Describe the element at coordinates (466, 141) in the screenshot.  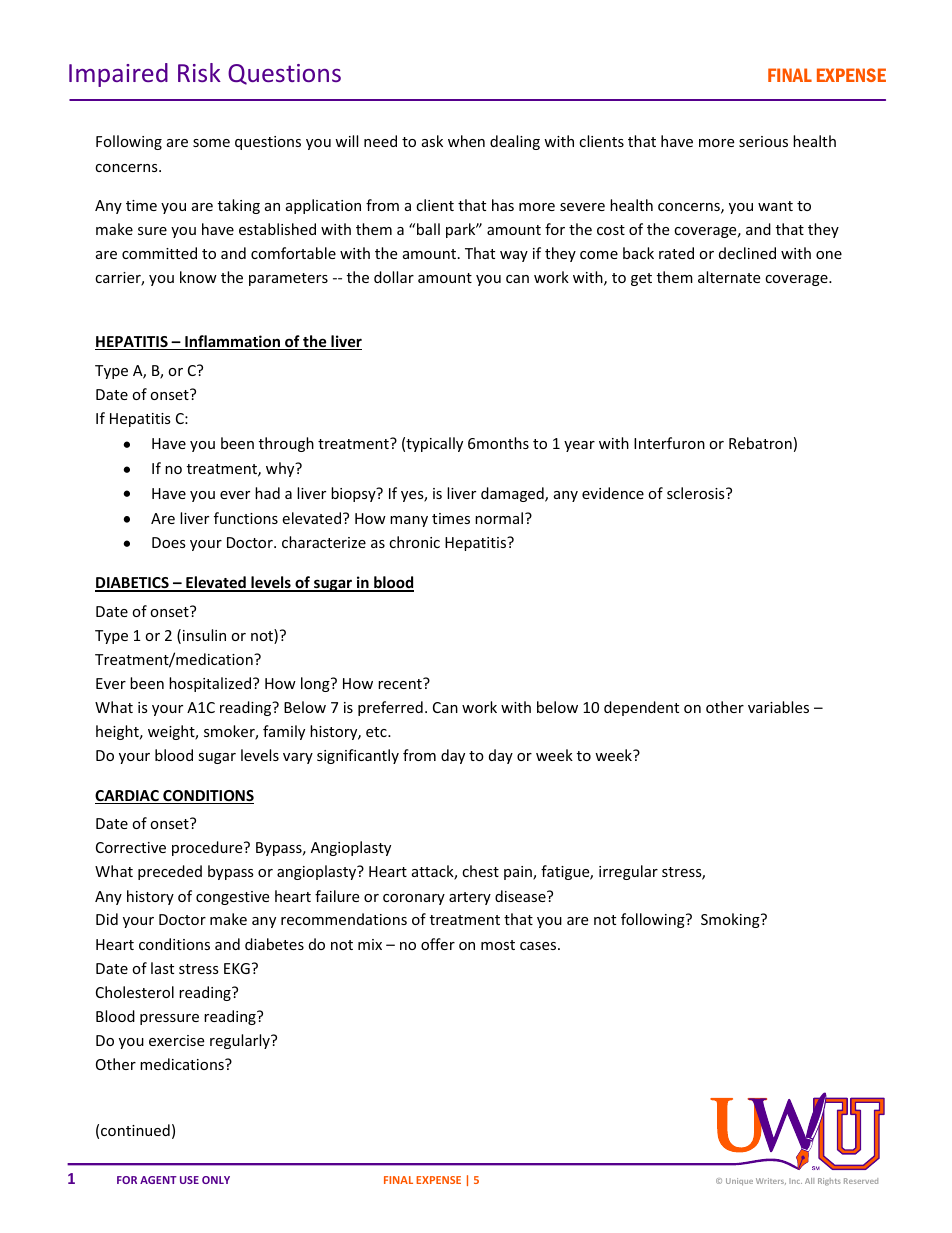
I see `when` at that location.
